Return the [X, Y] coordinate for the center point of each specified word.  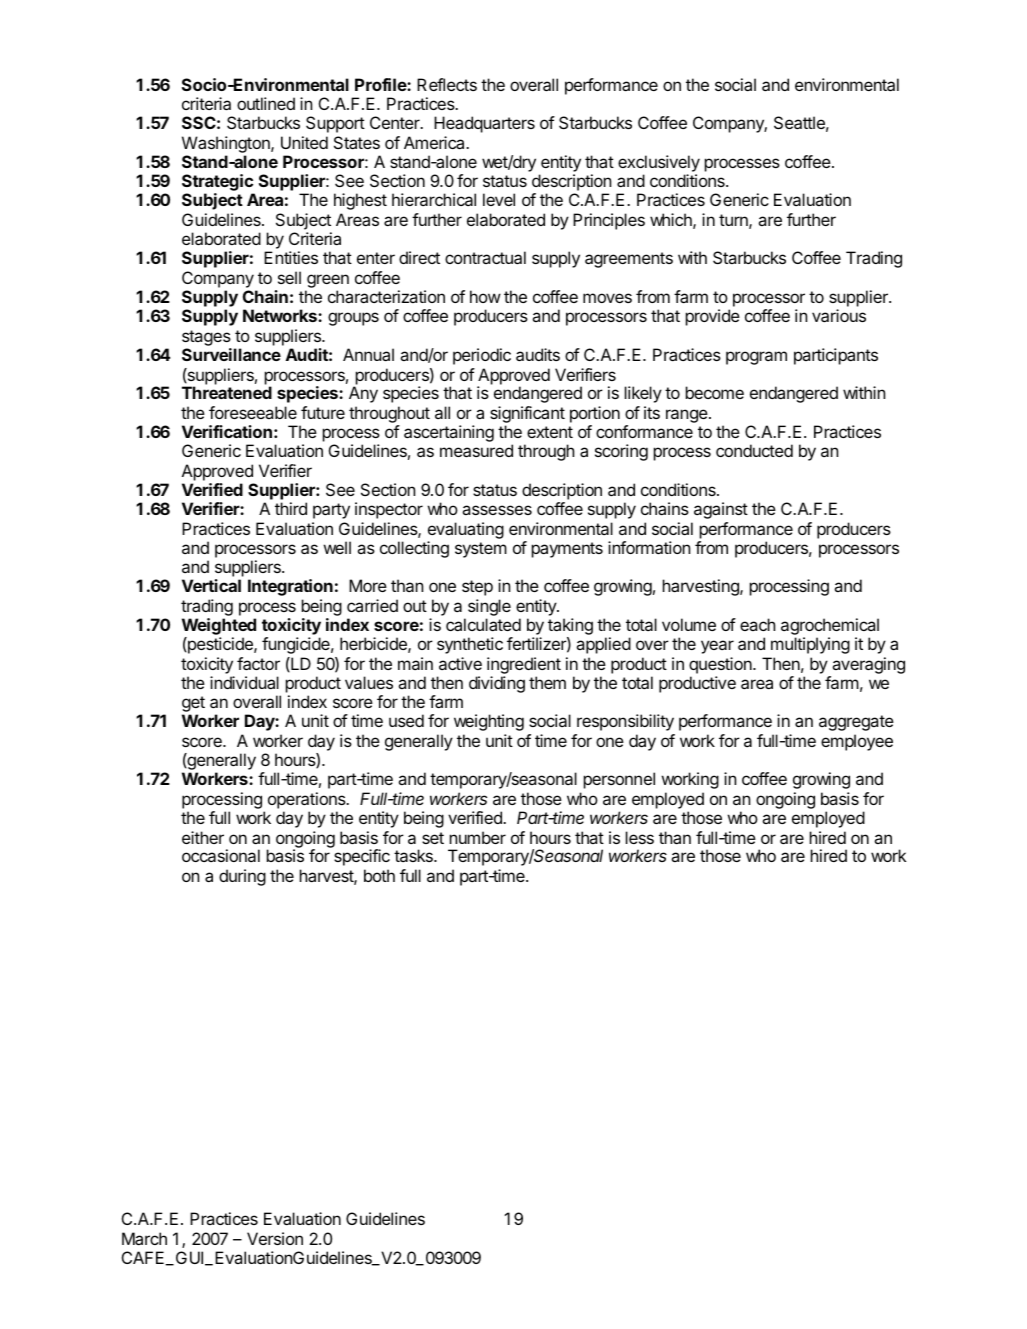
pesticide [220, 645]
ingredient [524, 665]
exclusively [659, 163]
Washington [227, 146]
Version [275, 1238]
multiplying [810, 645]
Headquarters [484, 124]
